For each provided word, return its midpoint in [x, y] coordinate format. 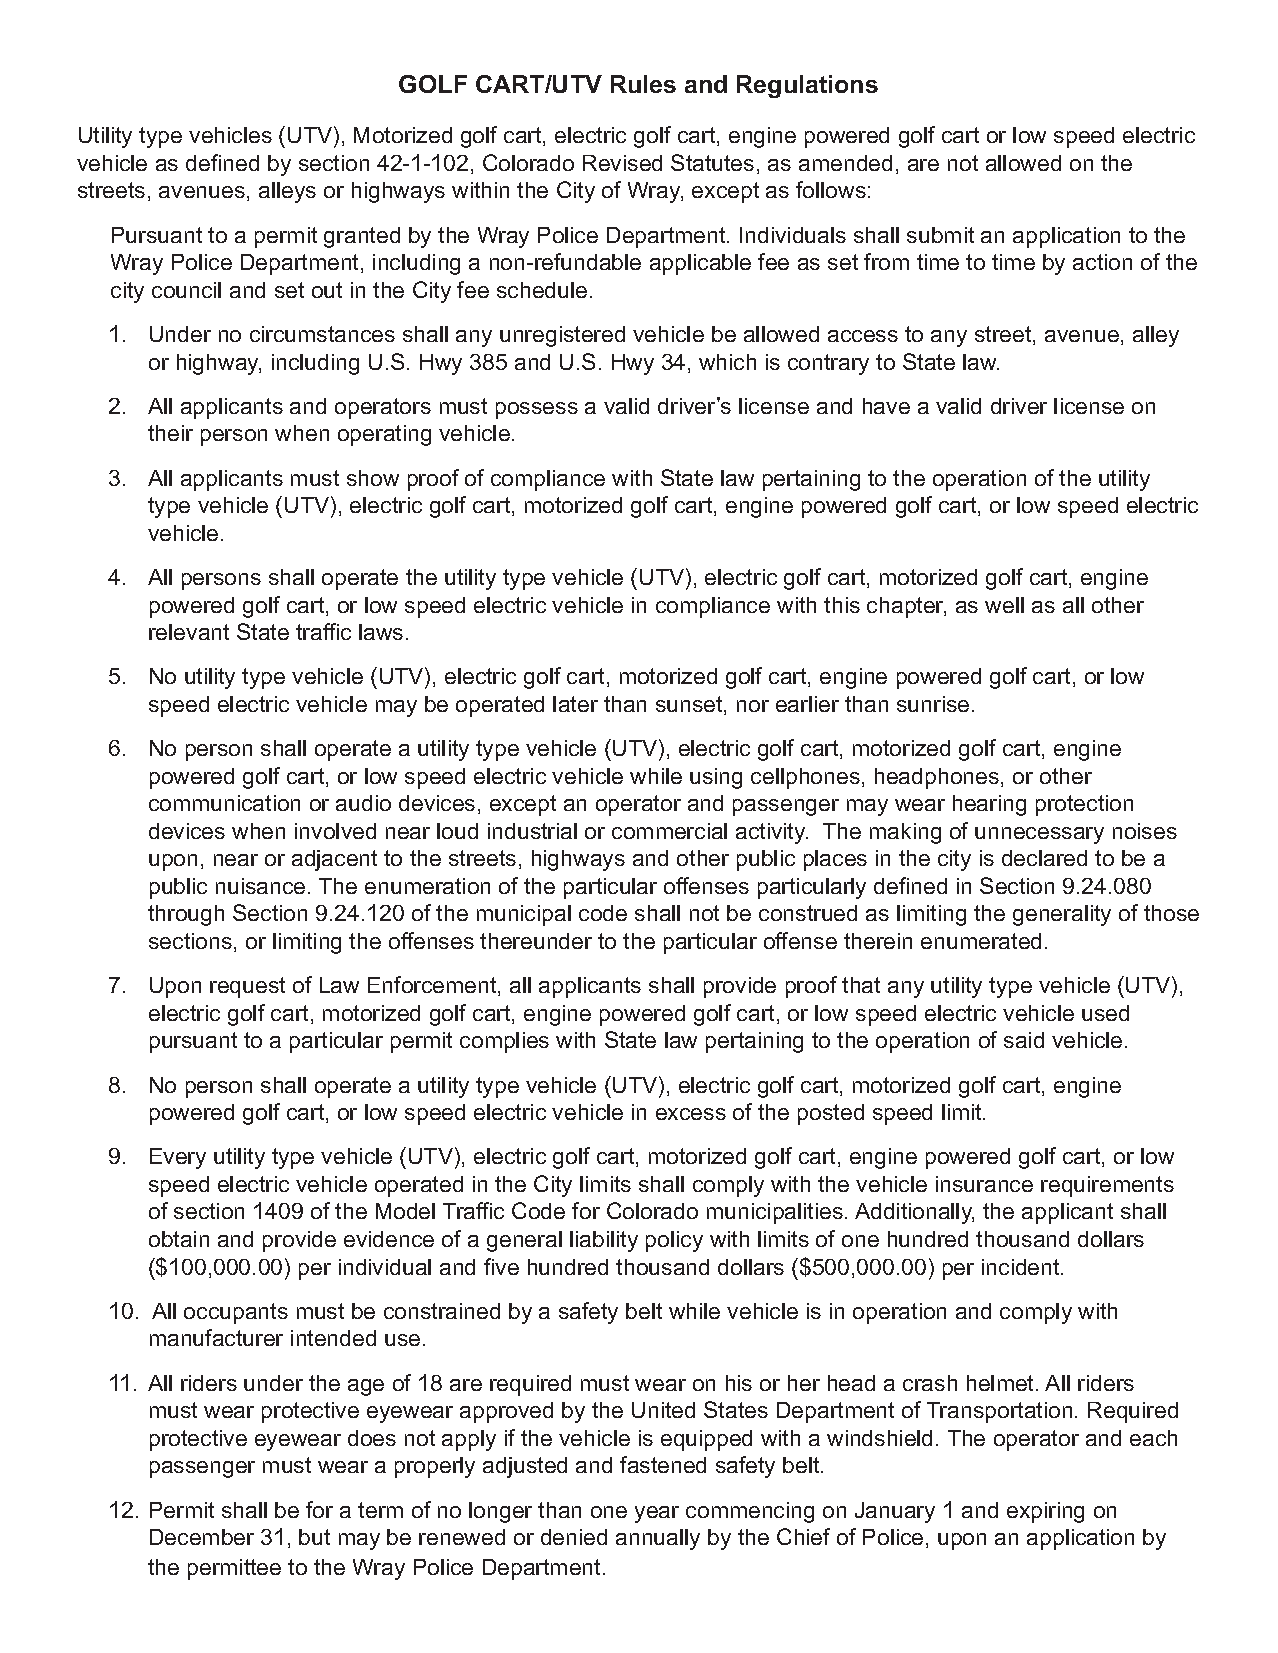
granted [362, 237]
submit [940, 235]
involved [335, 831]
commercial [669, 831]
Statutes [712, 162]
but [314, 1537]
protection [1084, 805]
